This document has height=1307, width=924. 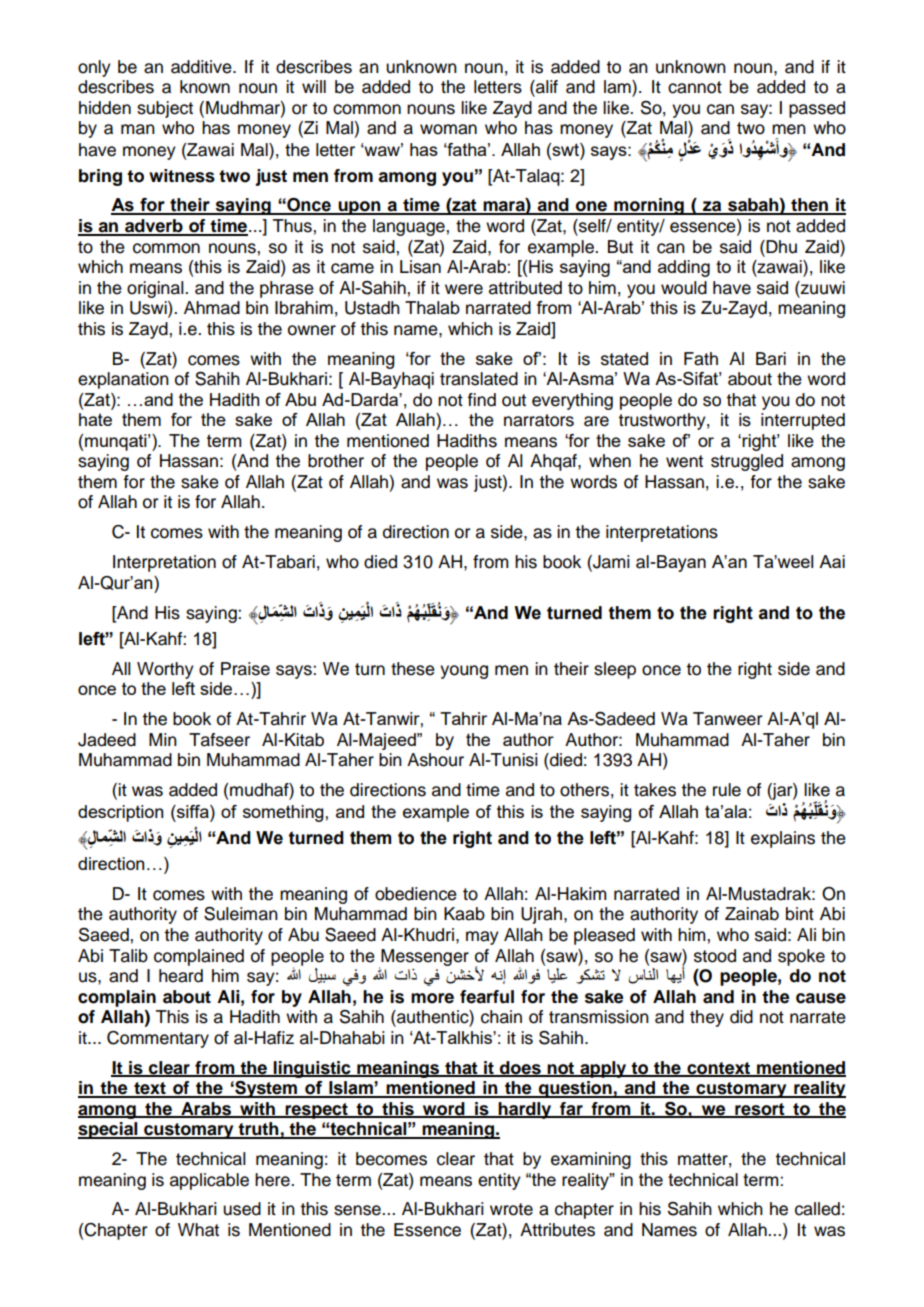 What do you see at coordinates (615, 670) in the document?
I see `sleep` at bounding box center [615, 670].
